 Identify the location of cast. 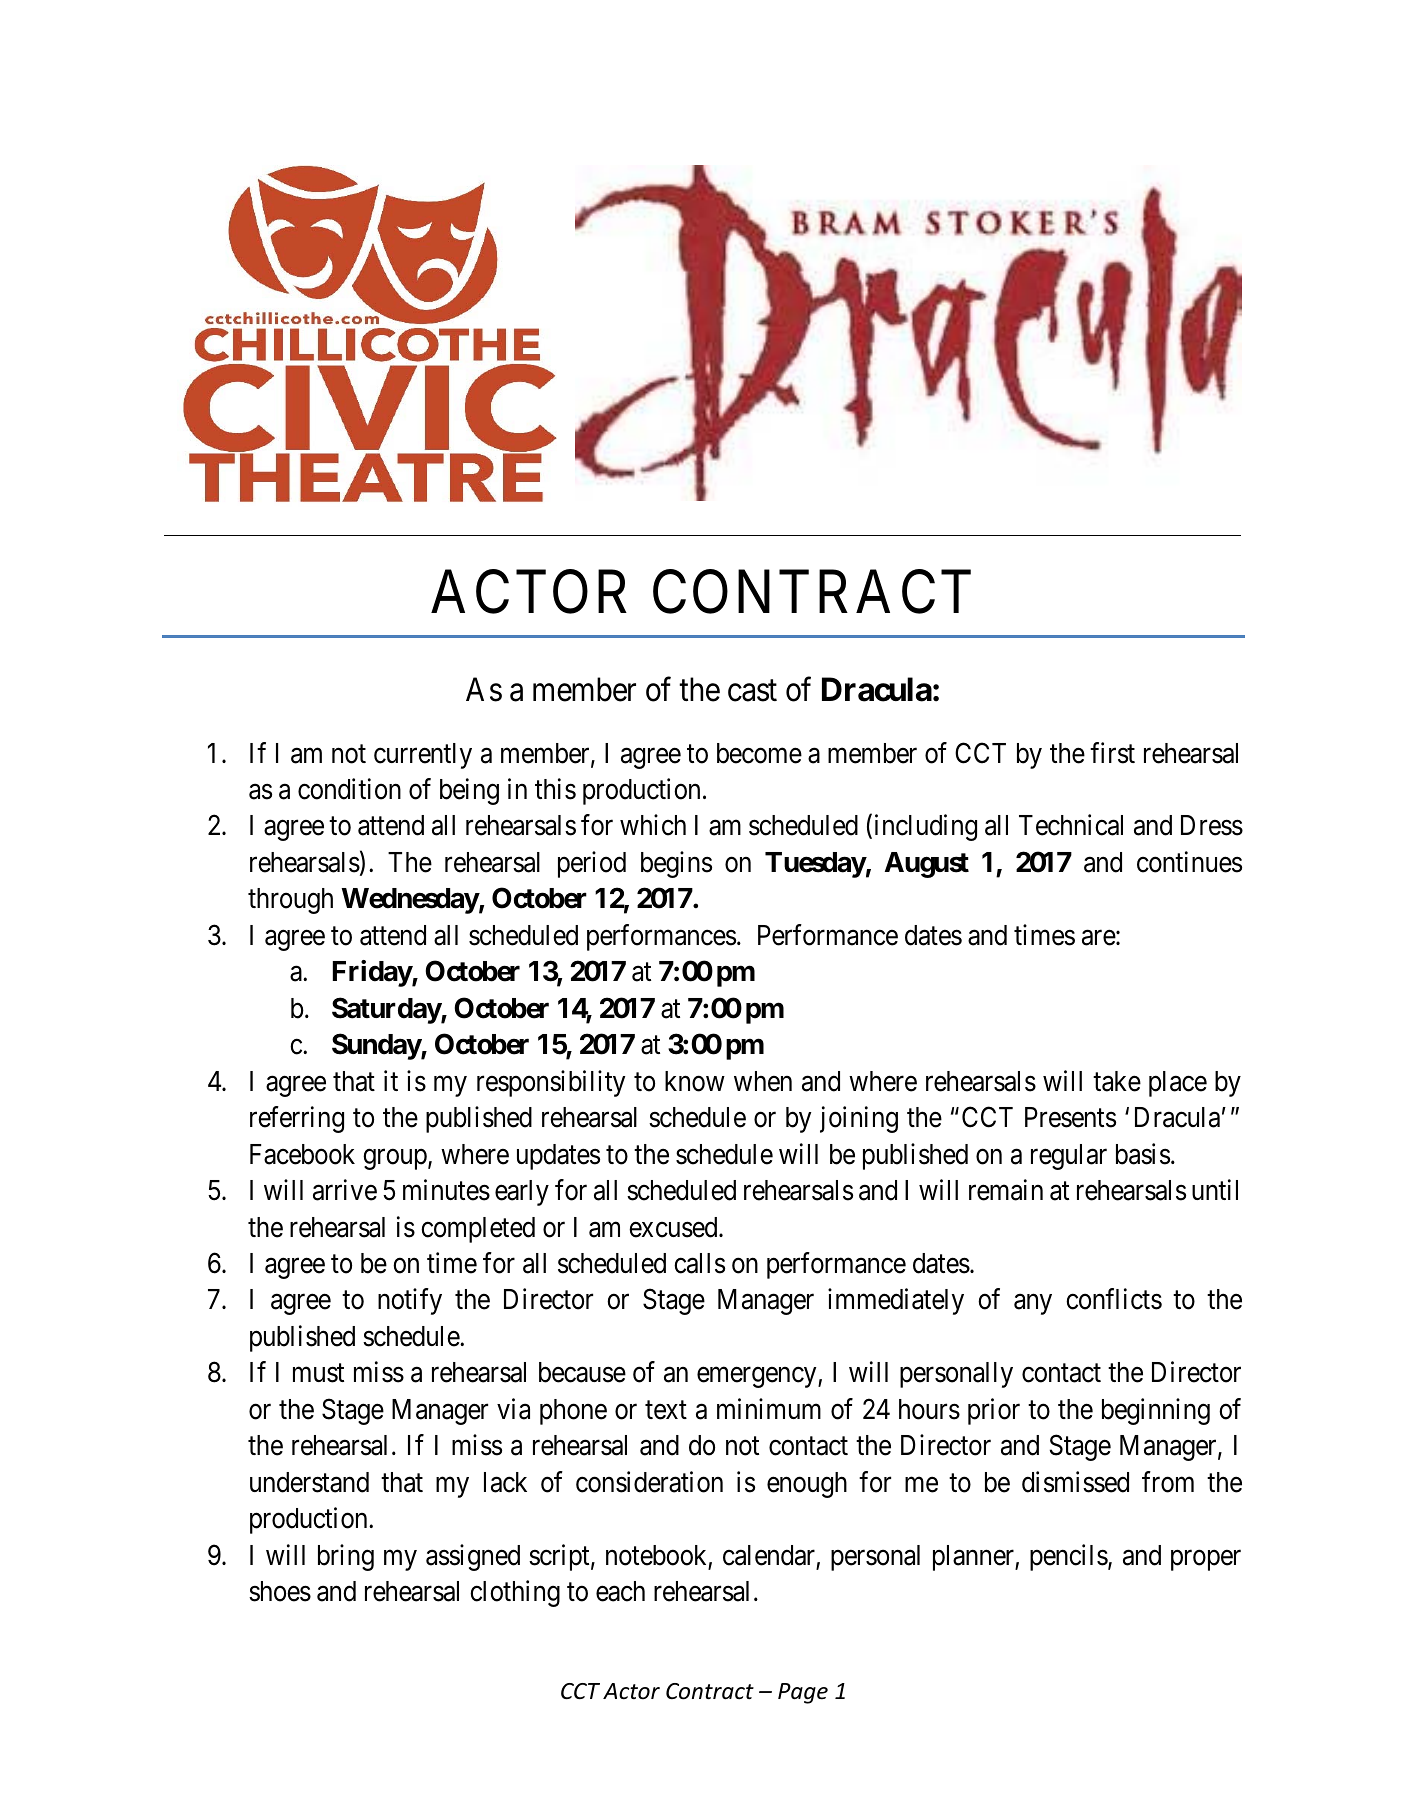
(752, 691).
